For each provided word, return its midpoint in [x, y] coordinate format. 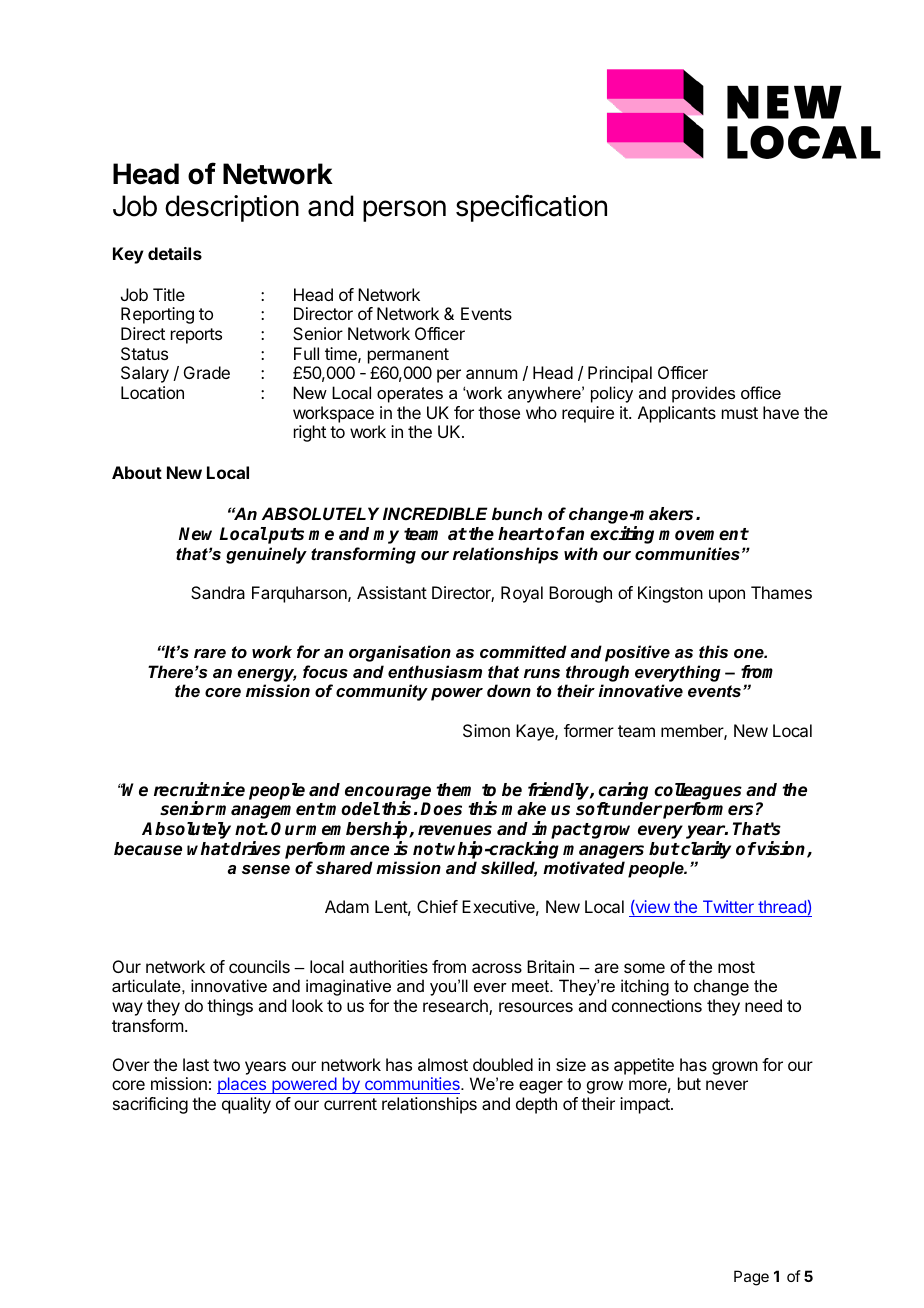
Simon [486, 730]
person [404, 211]
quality [246, 1105]
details [175, 253]
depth [536, 1105]
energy [267, 675]
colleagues [698, 791]
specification [531, 208]
